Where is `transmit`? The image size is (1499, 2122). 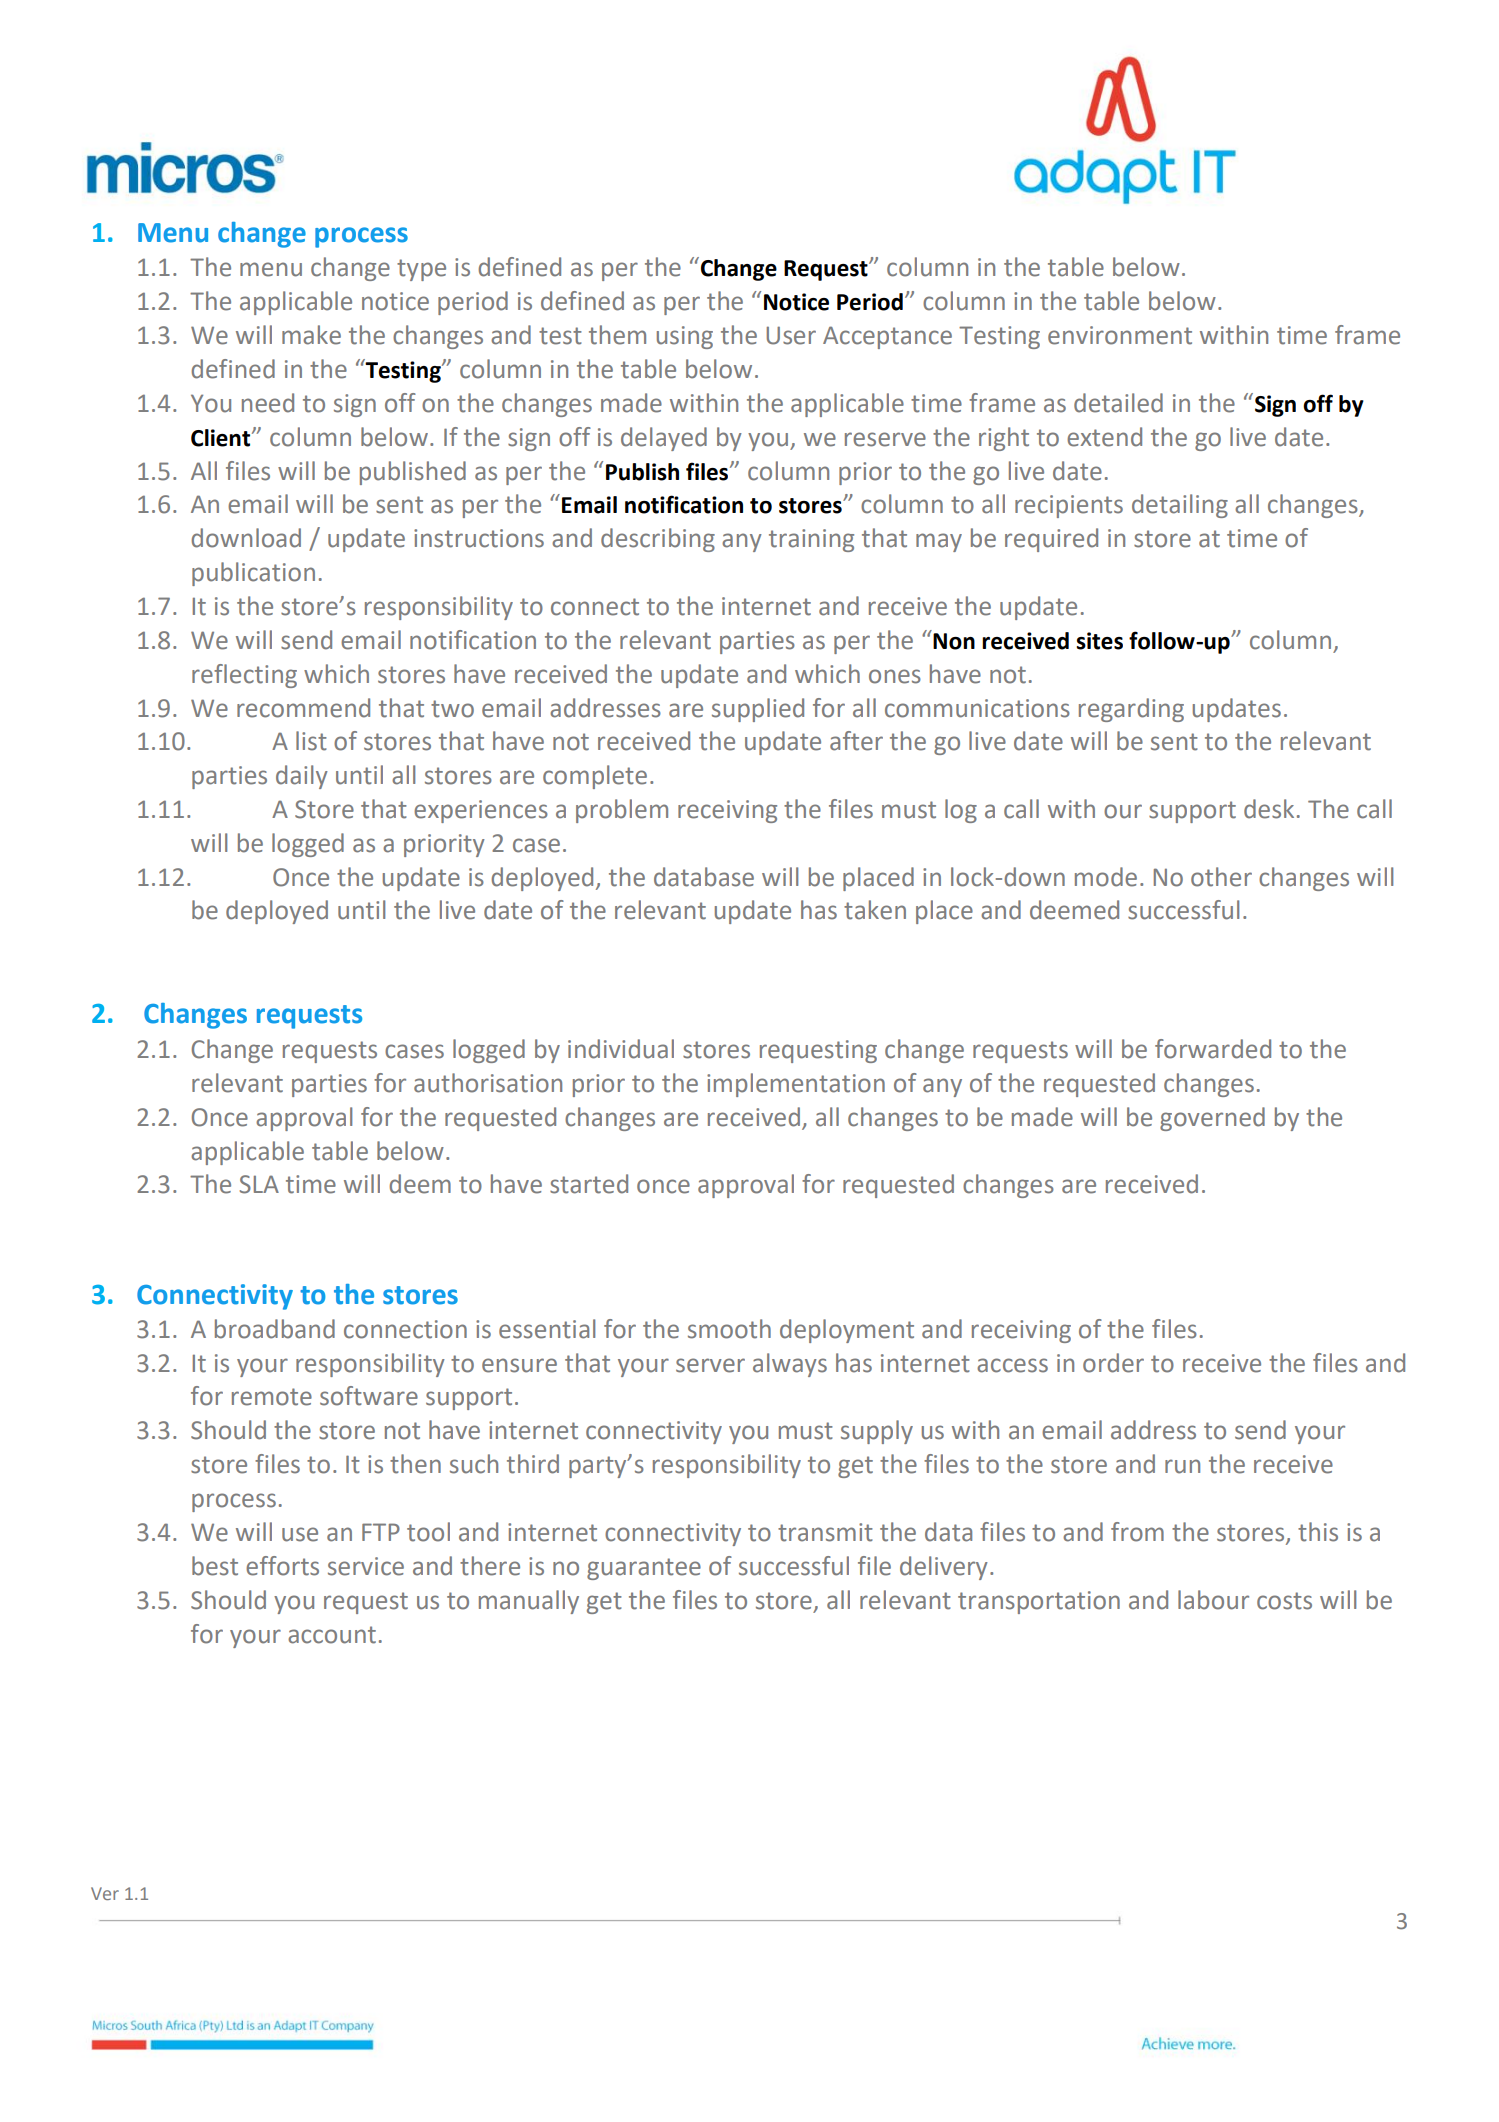 transmit is located at coordinates (825, 1532).
